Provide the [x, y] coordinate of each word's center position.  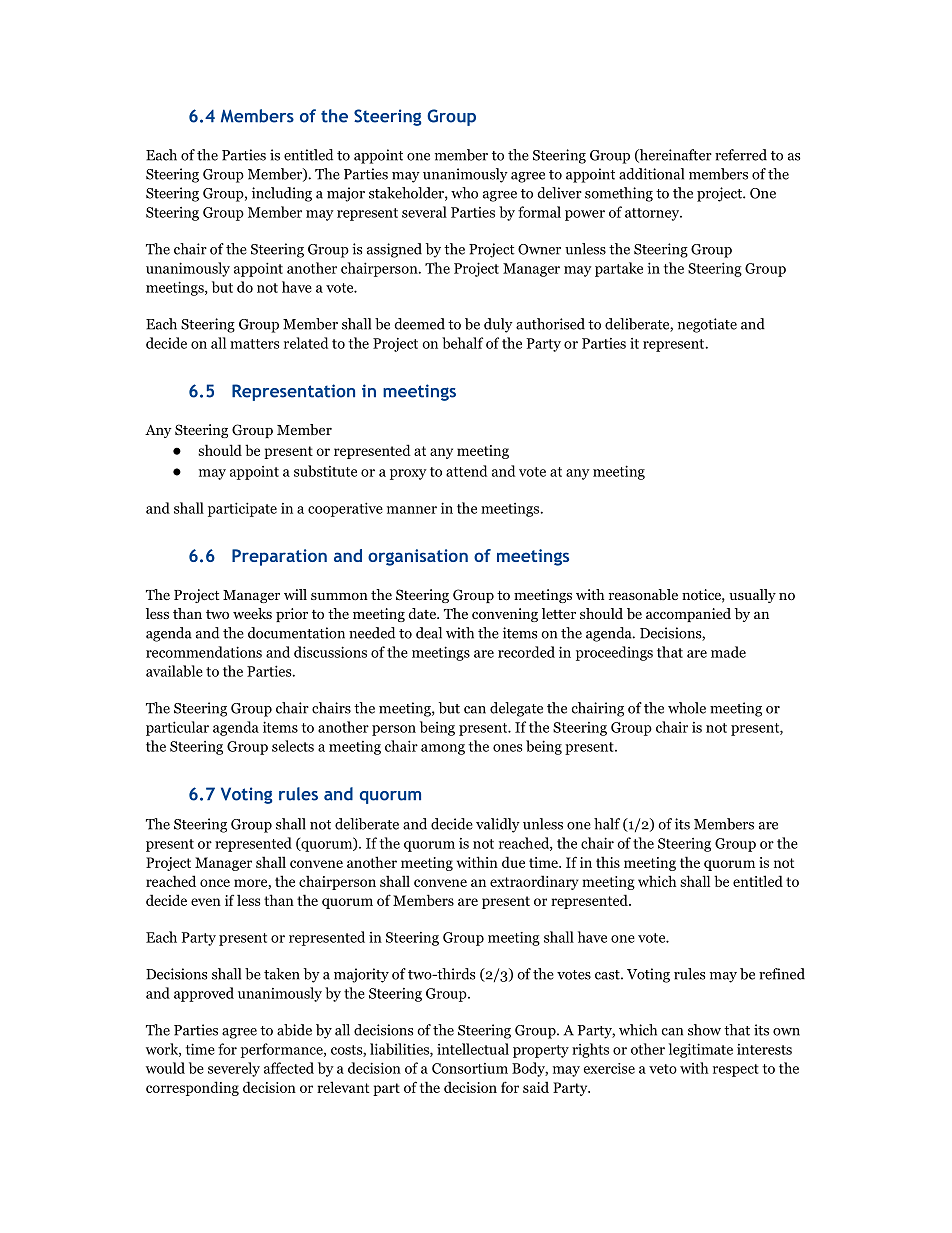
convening [505, 615]
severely [234, 1069]
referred [741, 155]
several [424, 212]
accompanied [688, 615]
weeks [252, 613]
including [282, 194]
